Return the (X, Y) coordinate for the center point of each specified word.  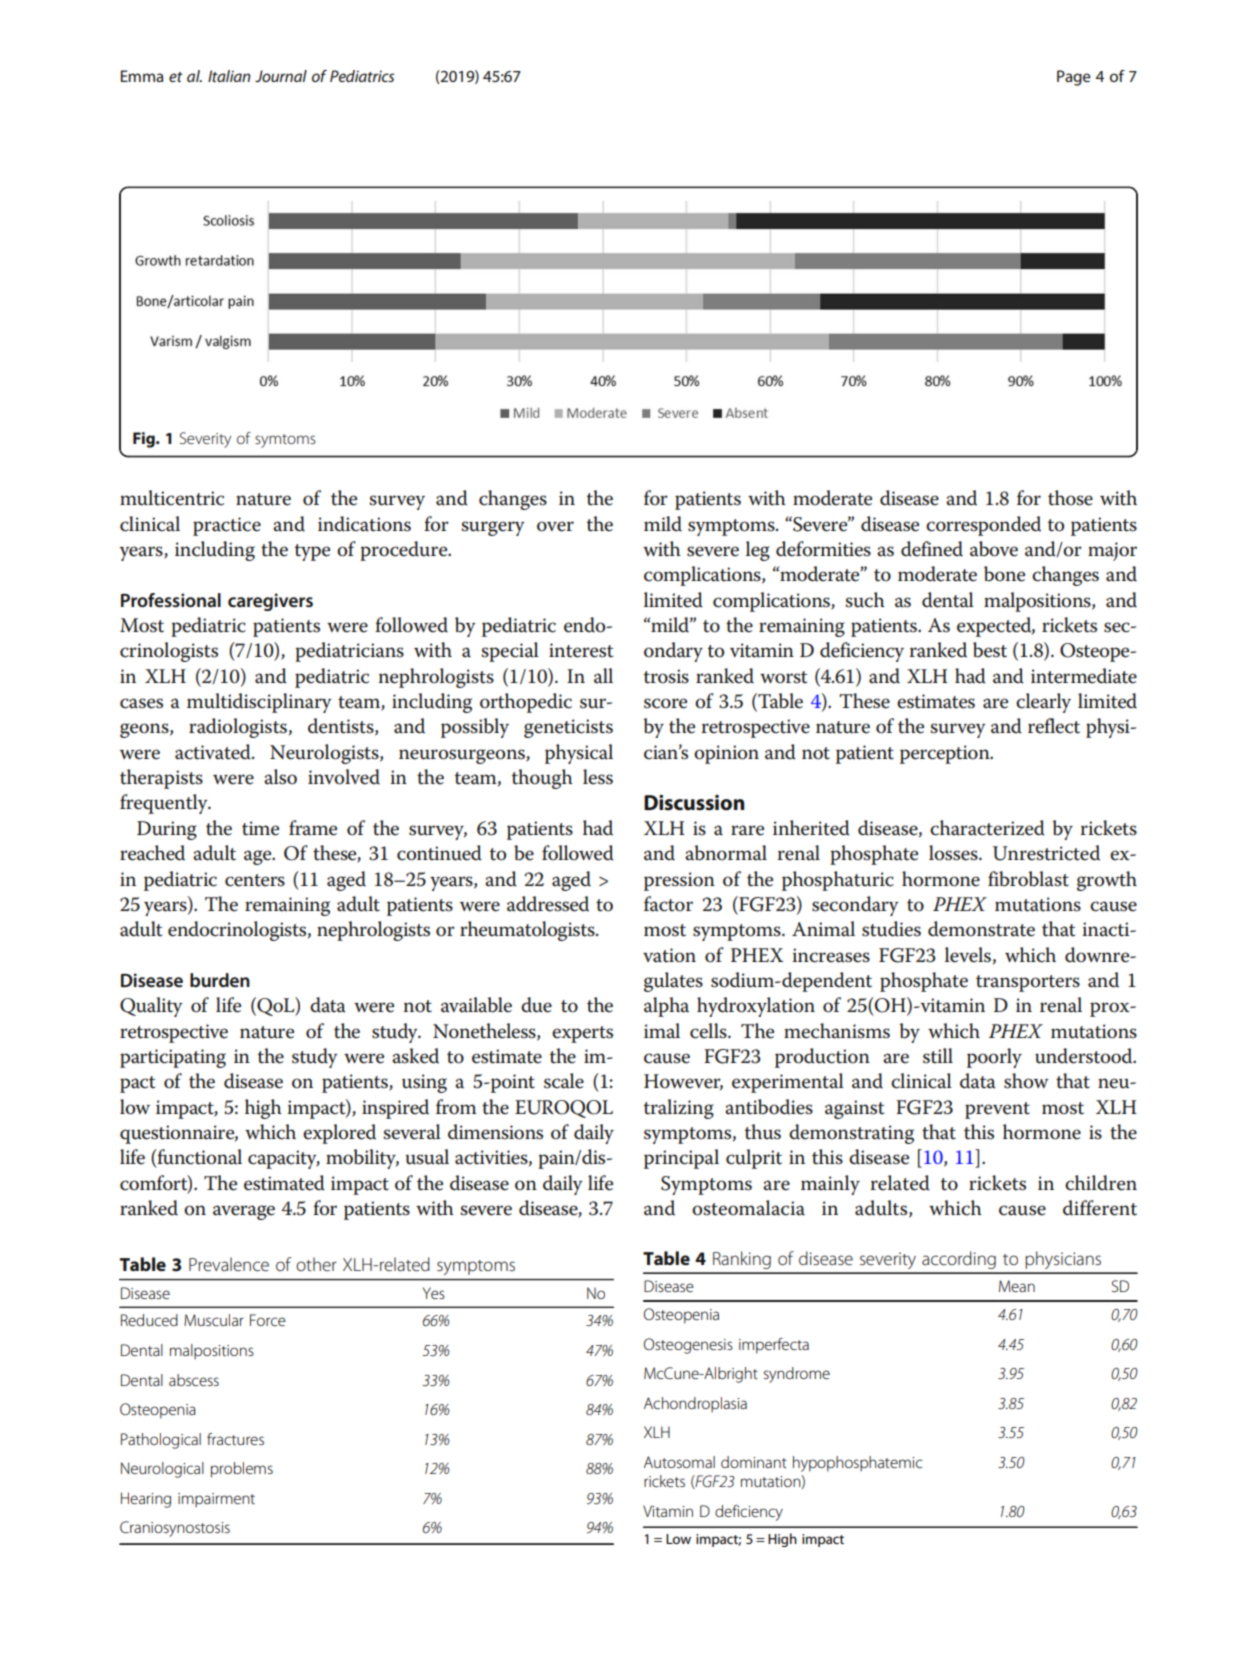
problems (242, 1470)
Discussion (694, 802)
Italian (229, 76)
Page (1074, 78)
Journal (281, 76)
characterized (987, 828)
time (260, 828)
